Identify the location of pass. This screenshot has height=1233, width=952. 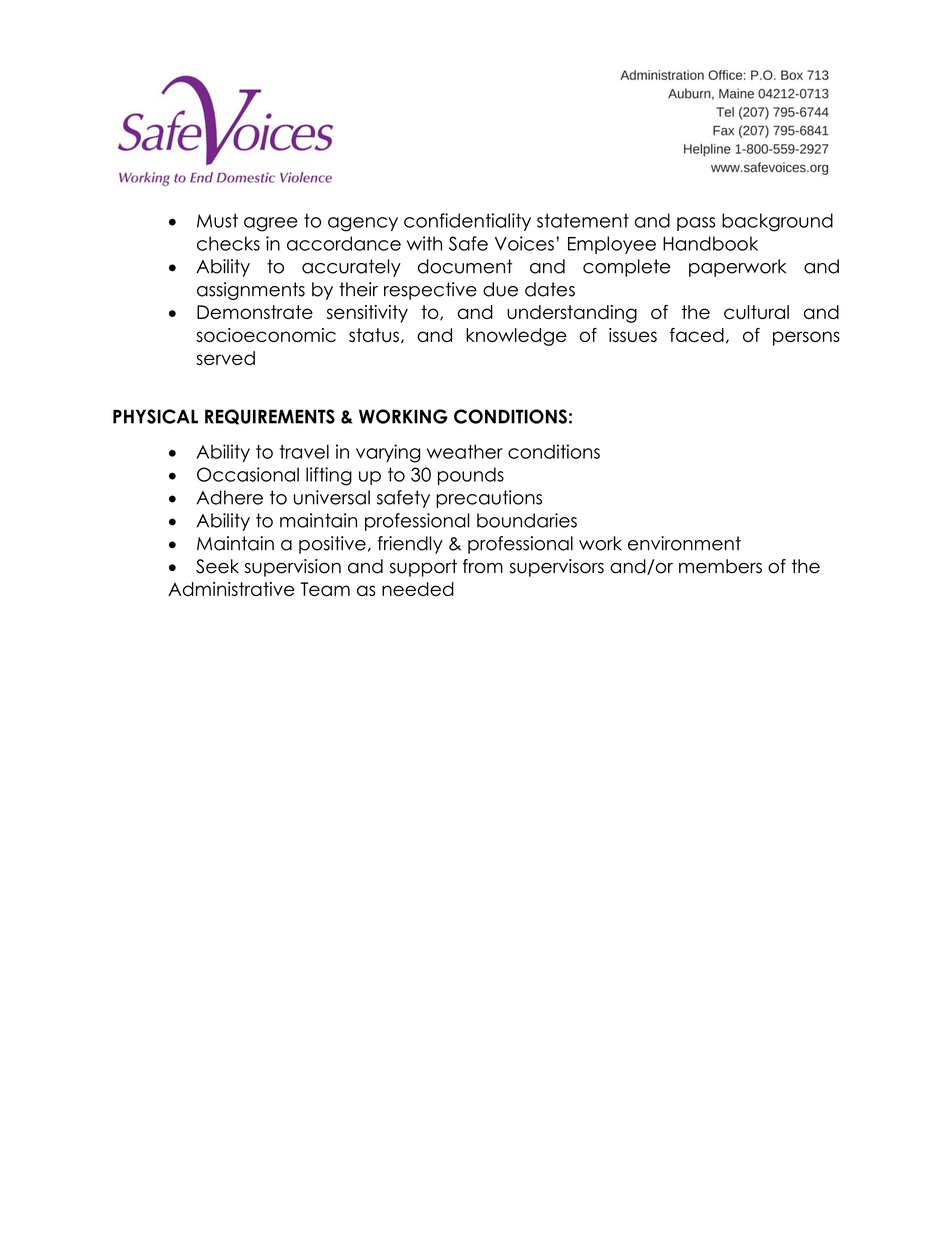
(696, 224).
